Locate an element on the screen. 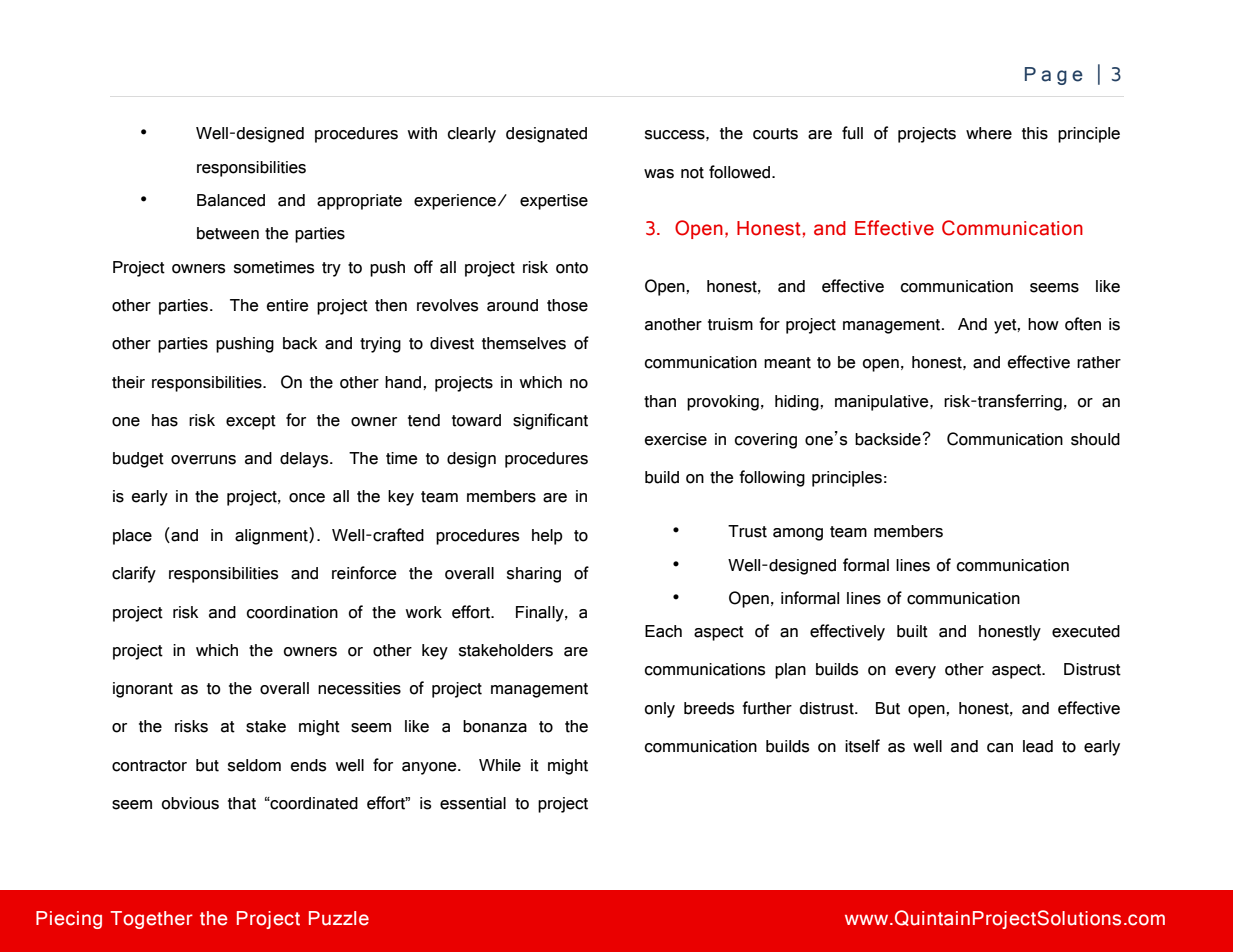 The image size is (1233, 952). every is located at coordinates (915, 672).
